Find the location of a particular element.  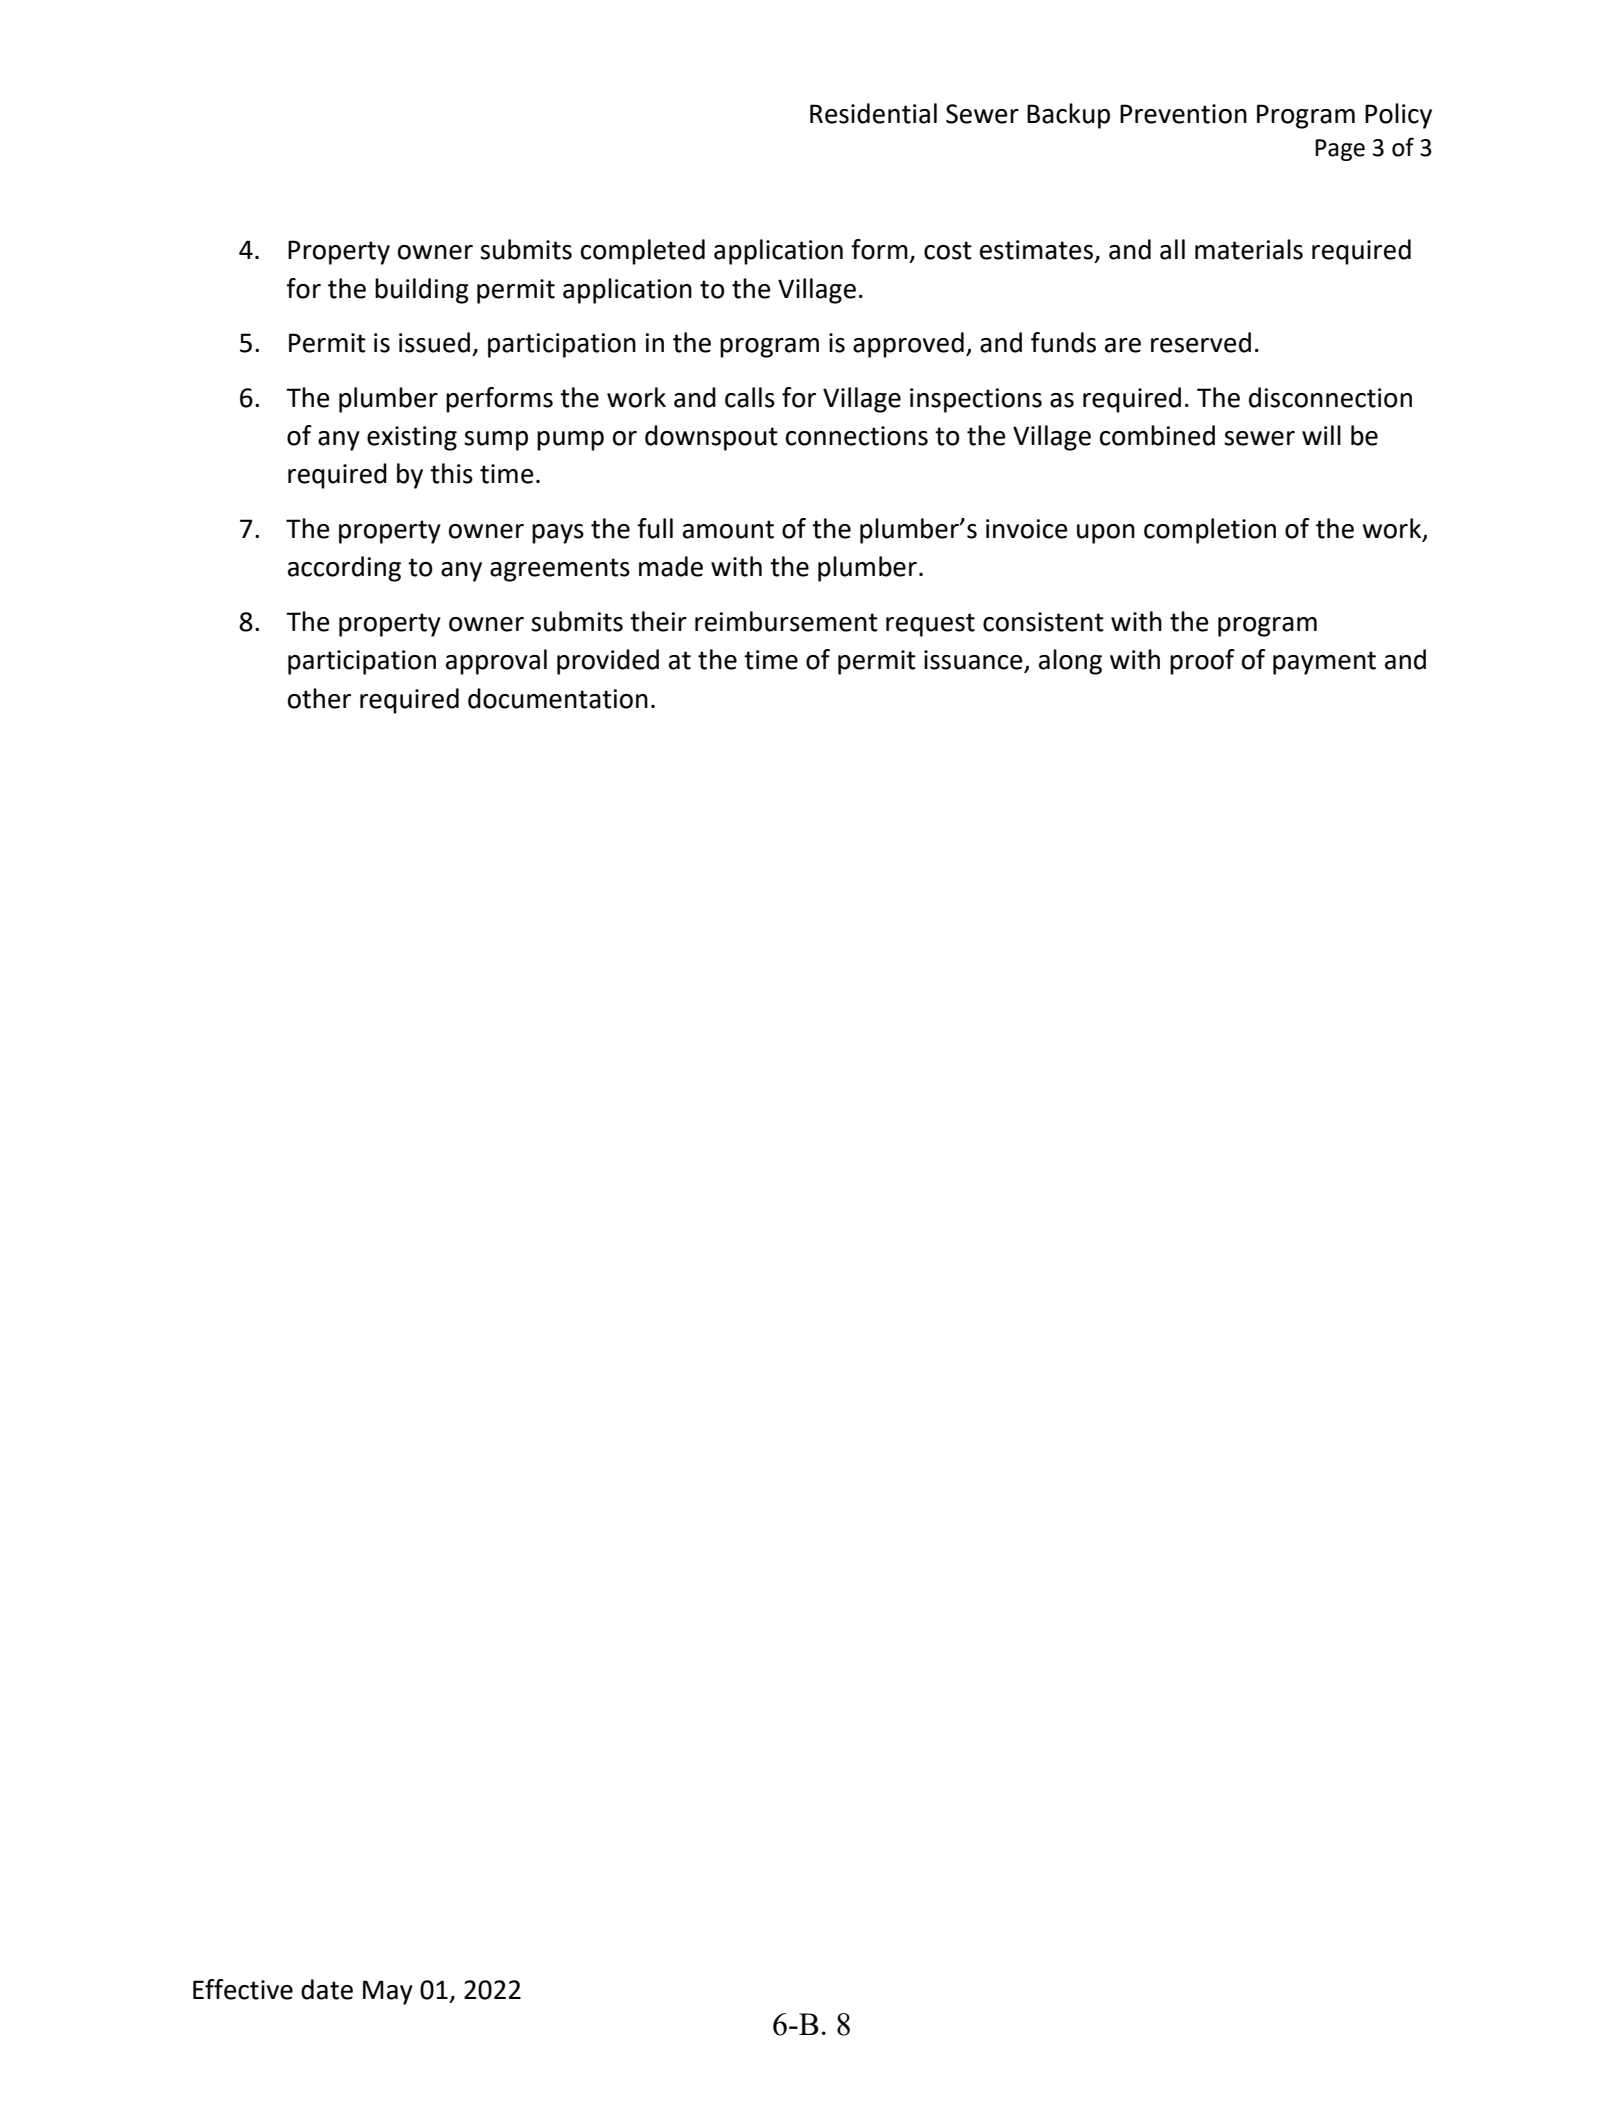

payment is located at coordinates (1324, 663).
